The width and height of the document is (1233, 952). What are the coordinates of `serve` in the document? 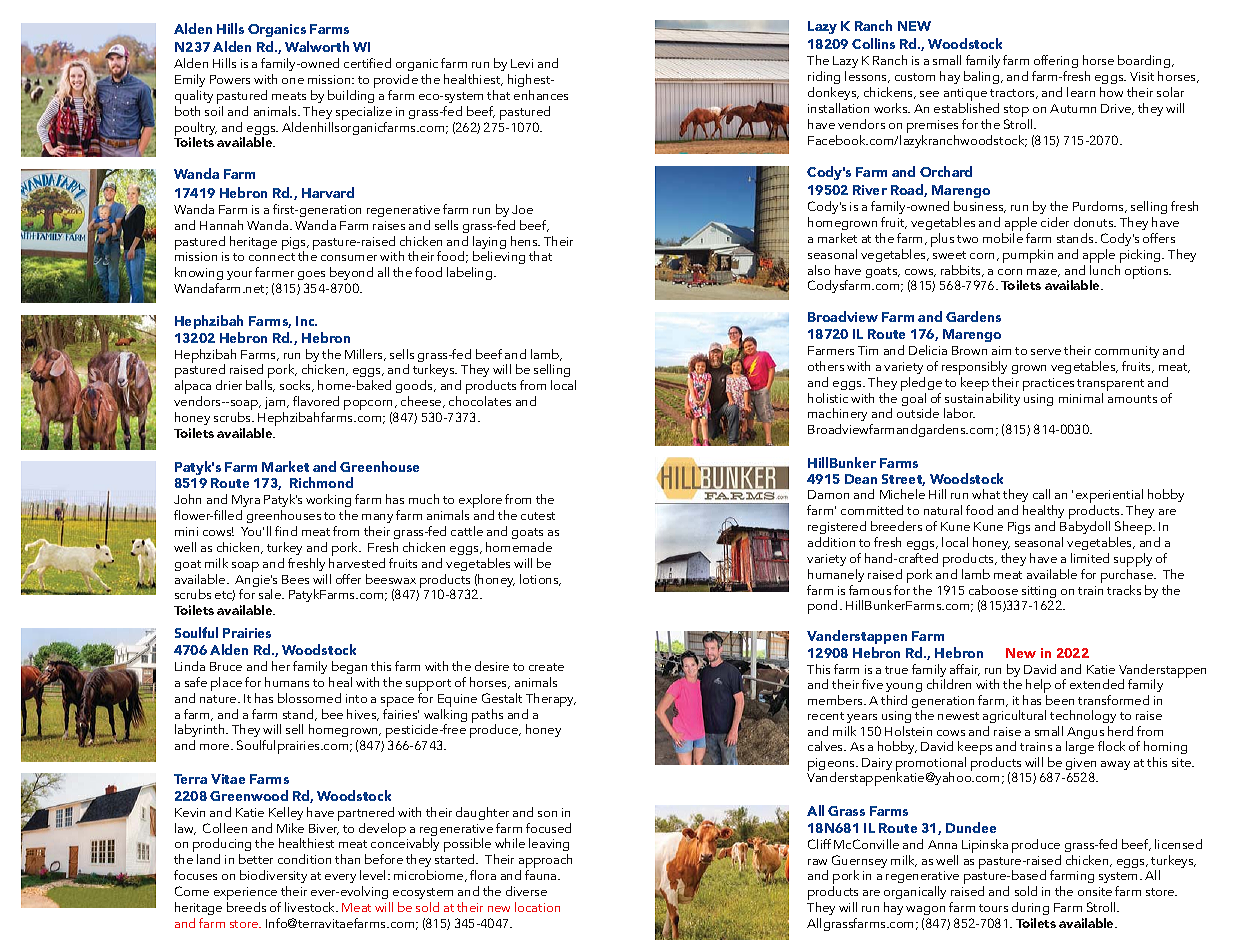 It's located at (1046, 352).
